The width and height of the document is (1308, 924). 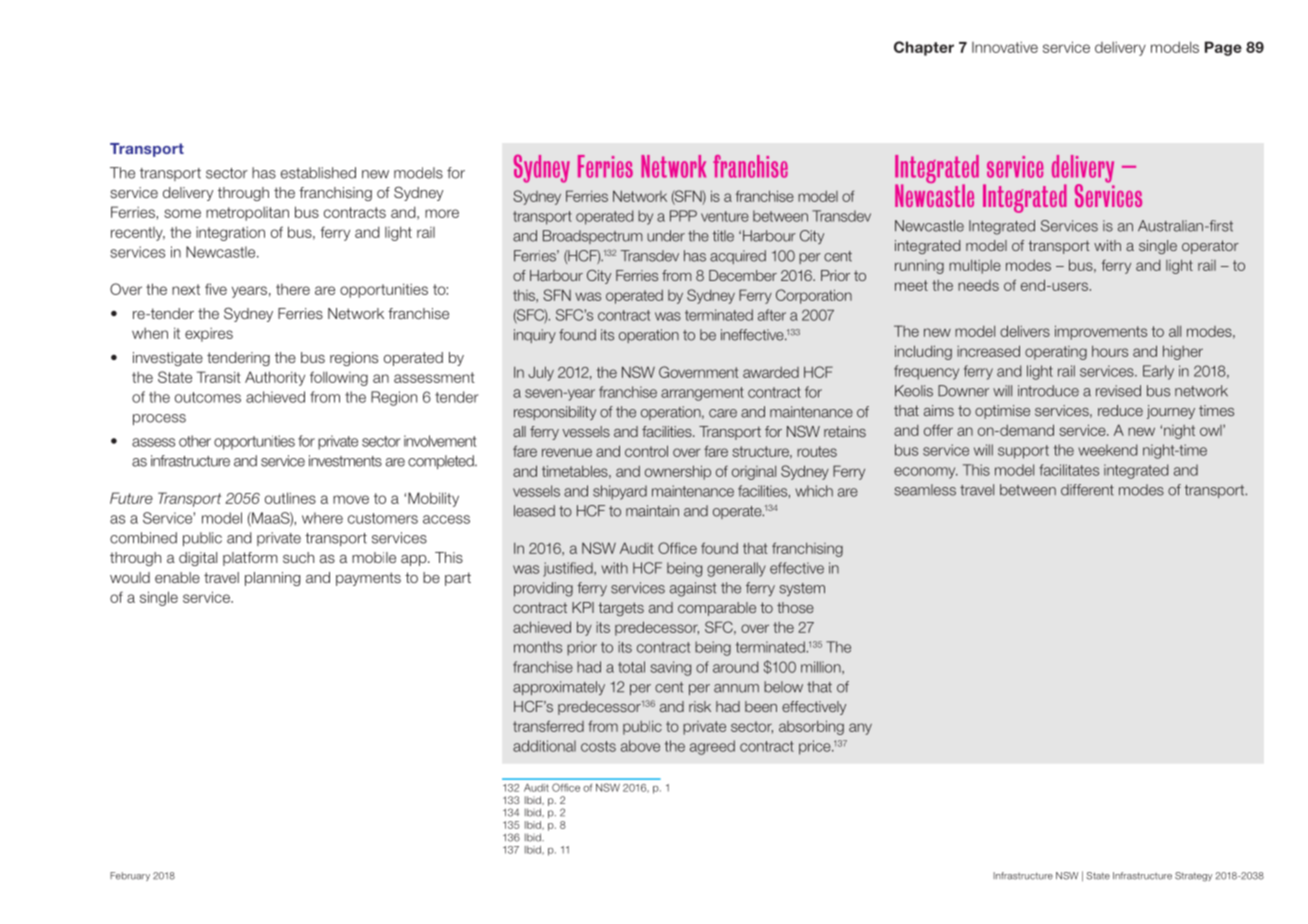 I want to click on agreed, so click(x=712, y=747).
